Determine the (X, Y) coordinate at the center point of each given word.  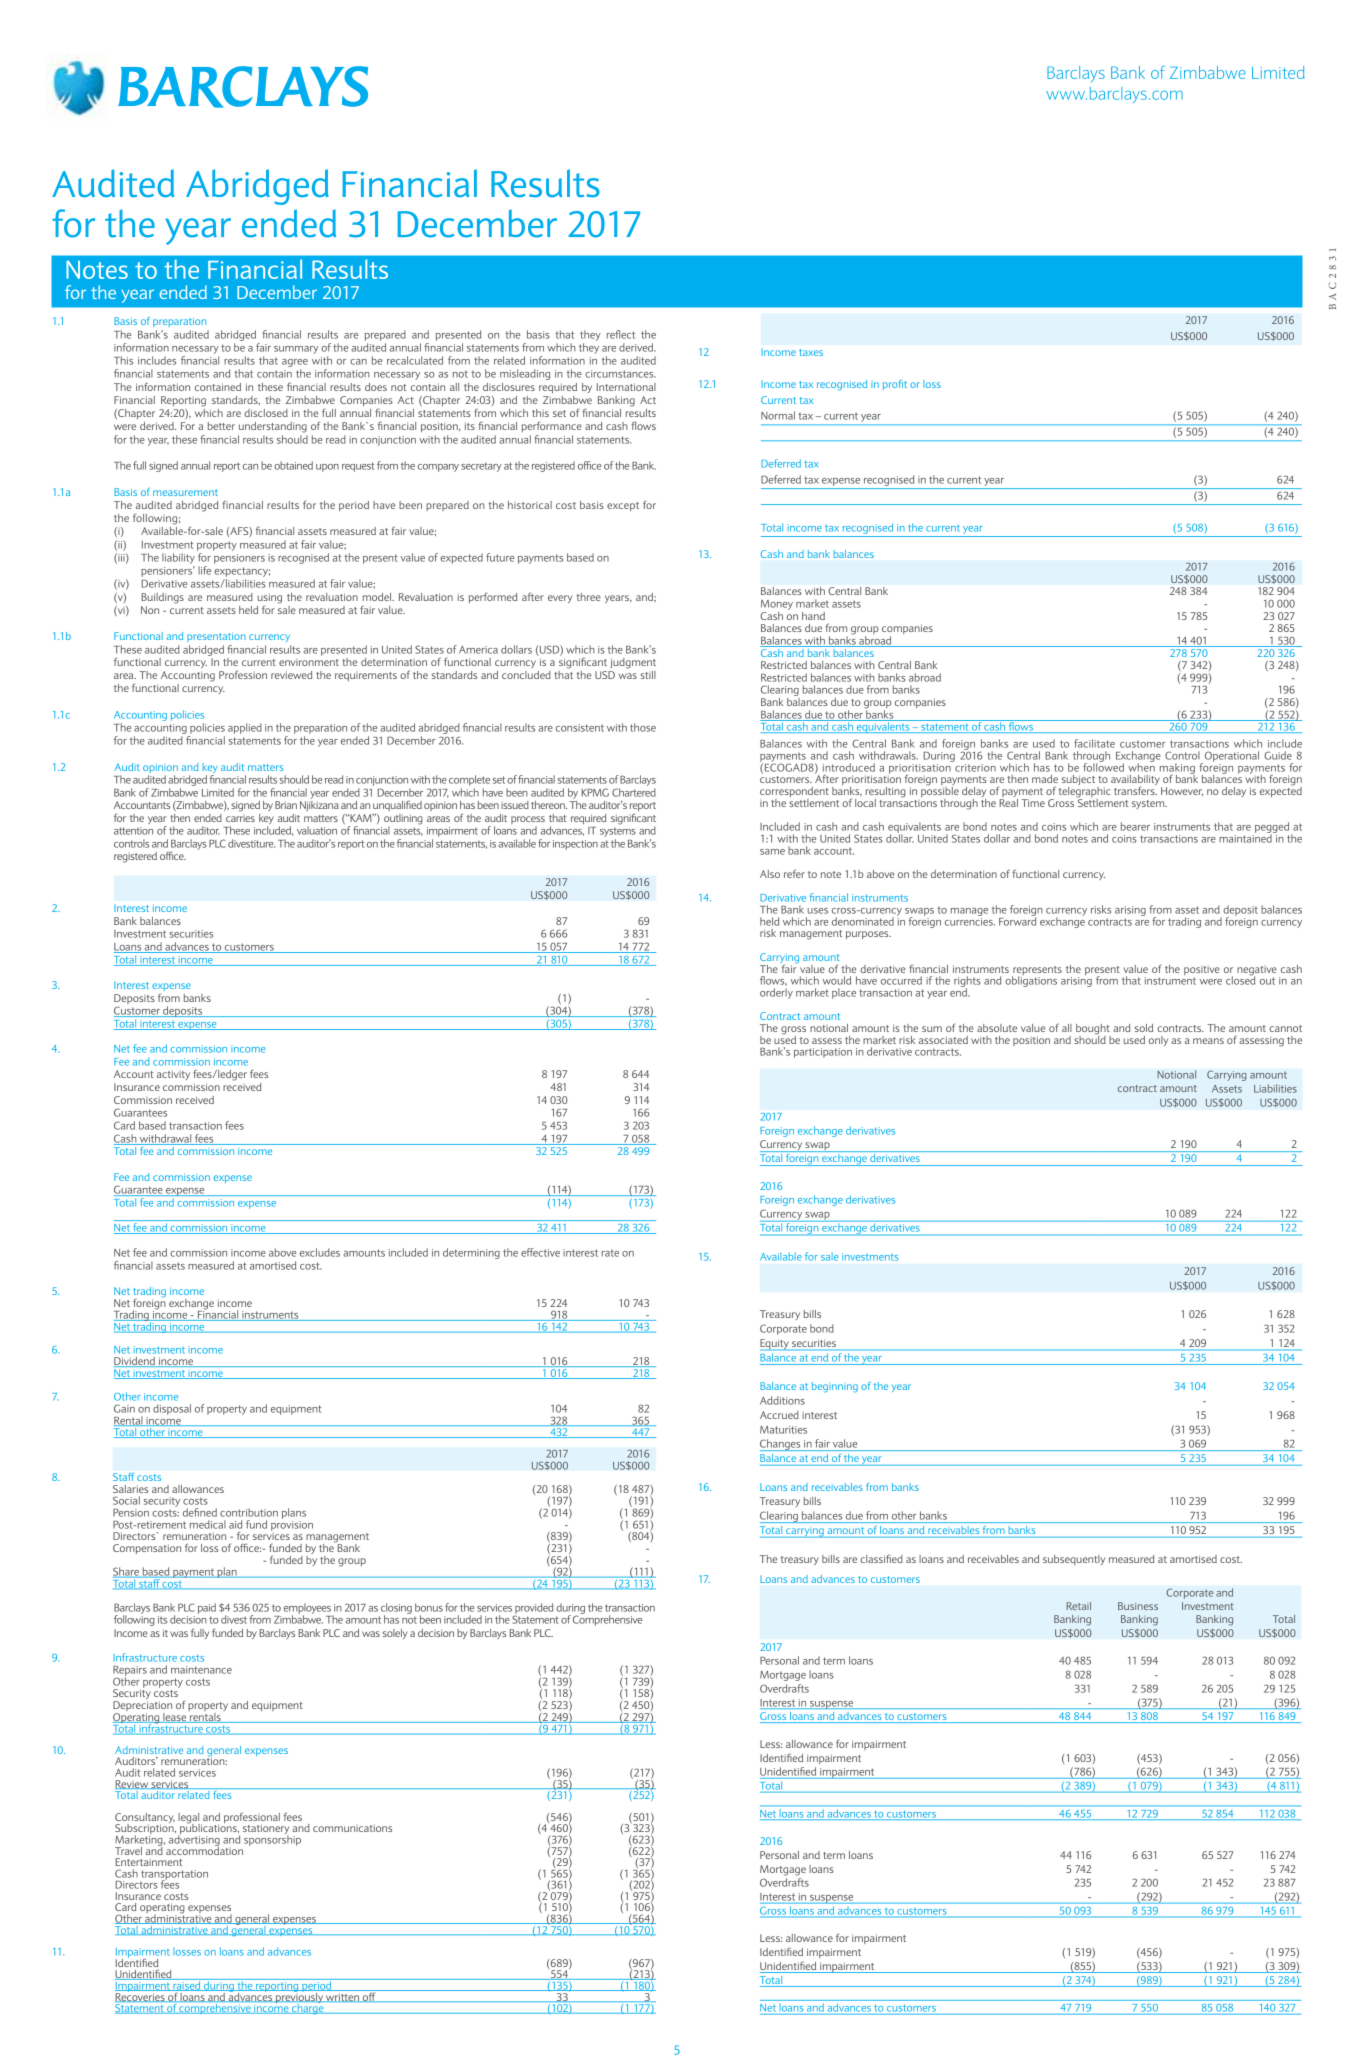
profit (895, 385)
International (626, 387)
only (1158, 1041)
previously (299, 1996)
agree (295, 363)
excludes (320, 1252)
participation (823, 1053)
